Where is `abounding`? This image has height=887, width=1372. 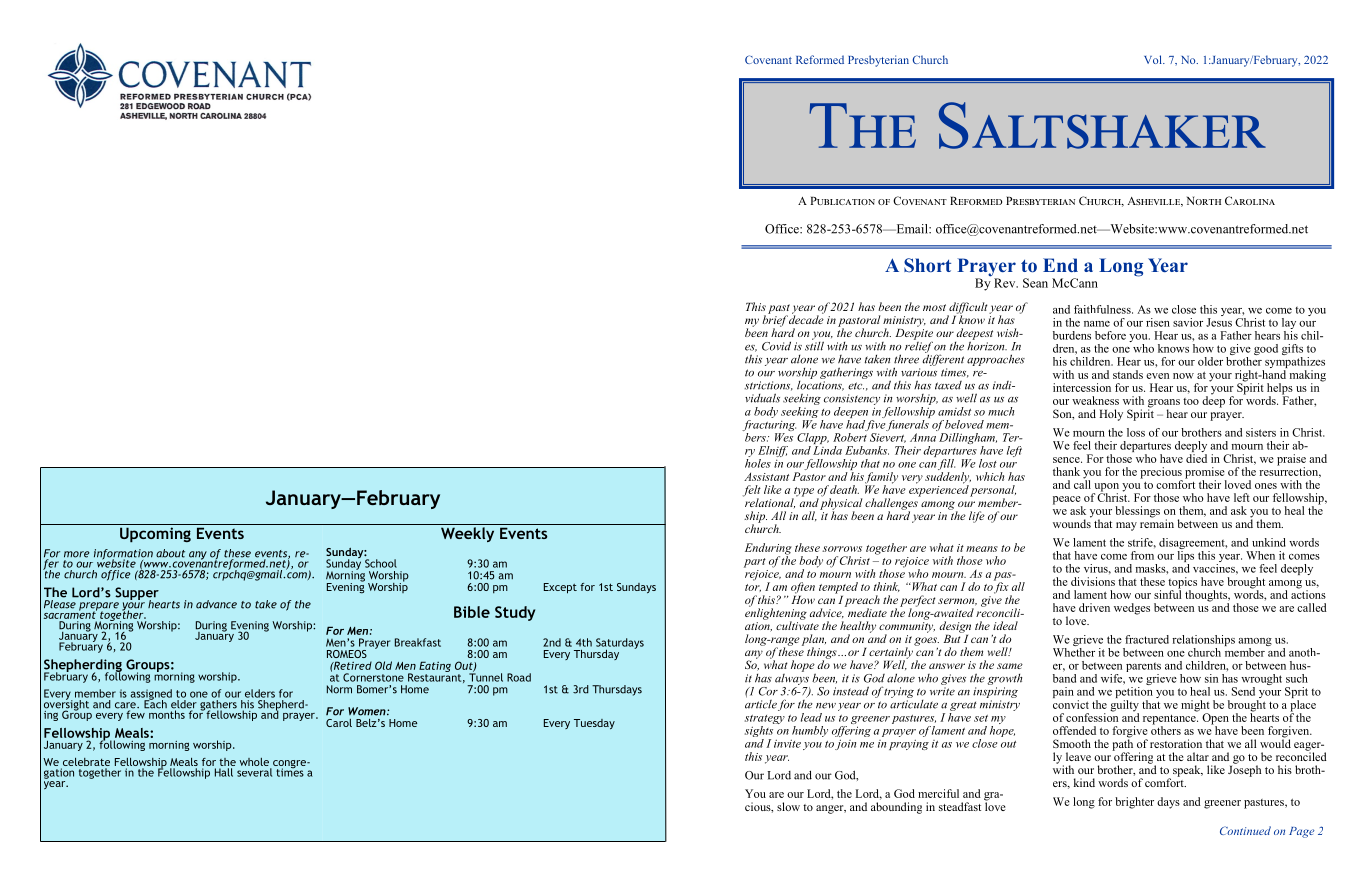
abounding is located at coordinates (896, 808).
